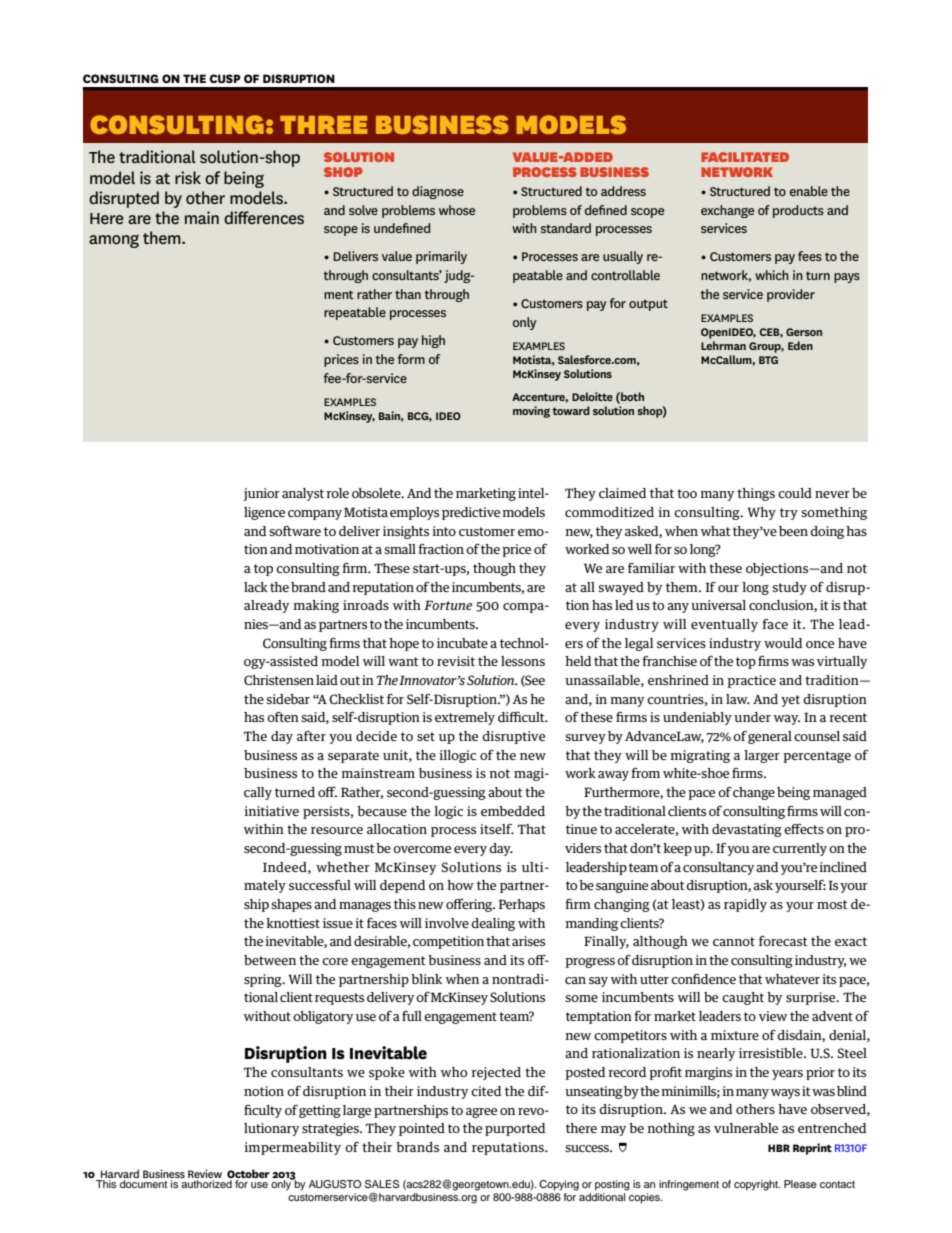 This page has width=952, height=1233. I want to click on between, so click(270, 960).
